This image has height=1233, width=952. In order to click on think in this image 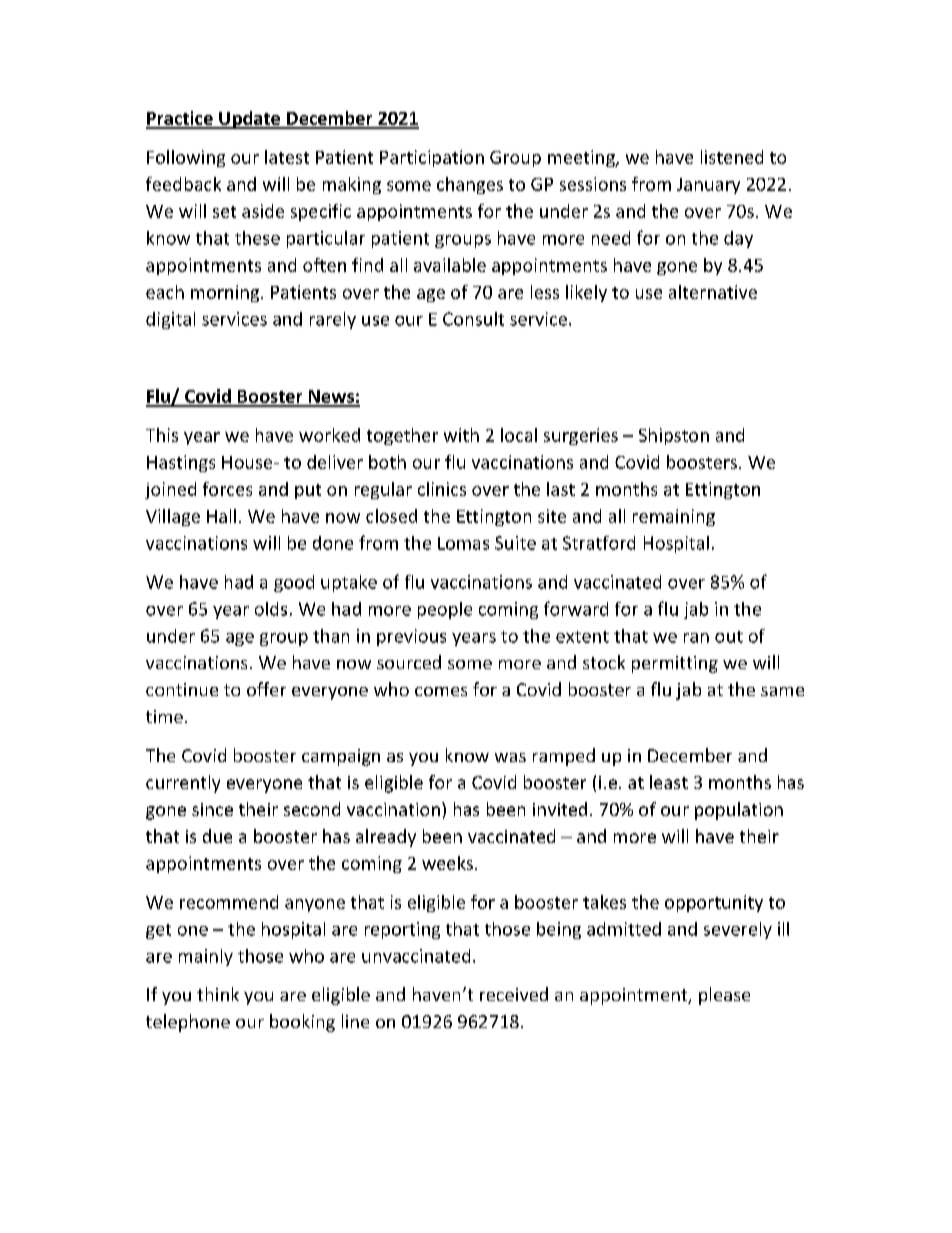, I will do `click(218, 994)`.
